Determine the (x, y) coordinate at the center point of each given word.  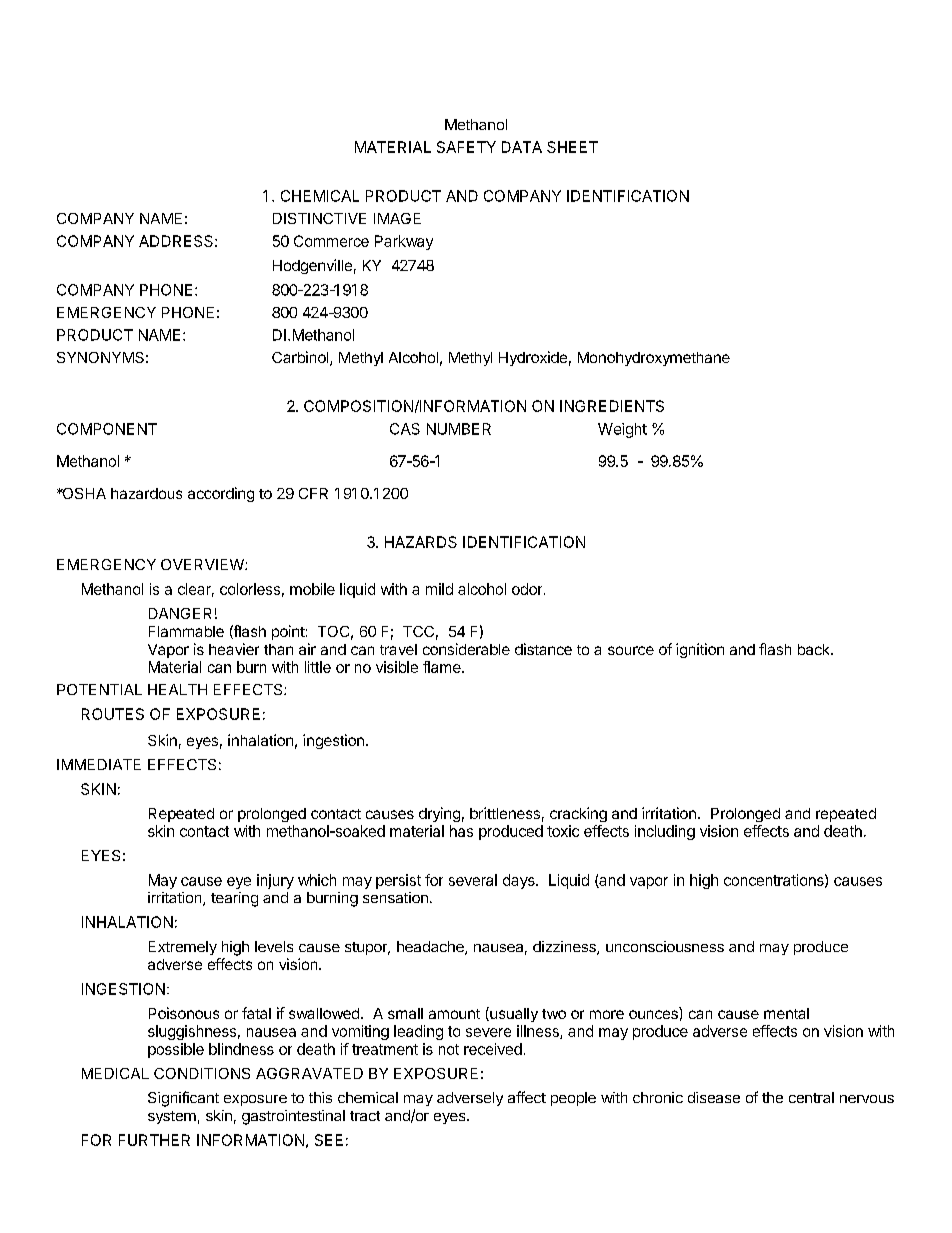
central (811, 1097)
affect (527, 1097)
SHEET (572, 147)
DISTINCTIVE (319, 218)
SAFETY (466, 147)
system (172, 1117)
